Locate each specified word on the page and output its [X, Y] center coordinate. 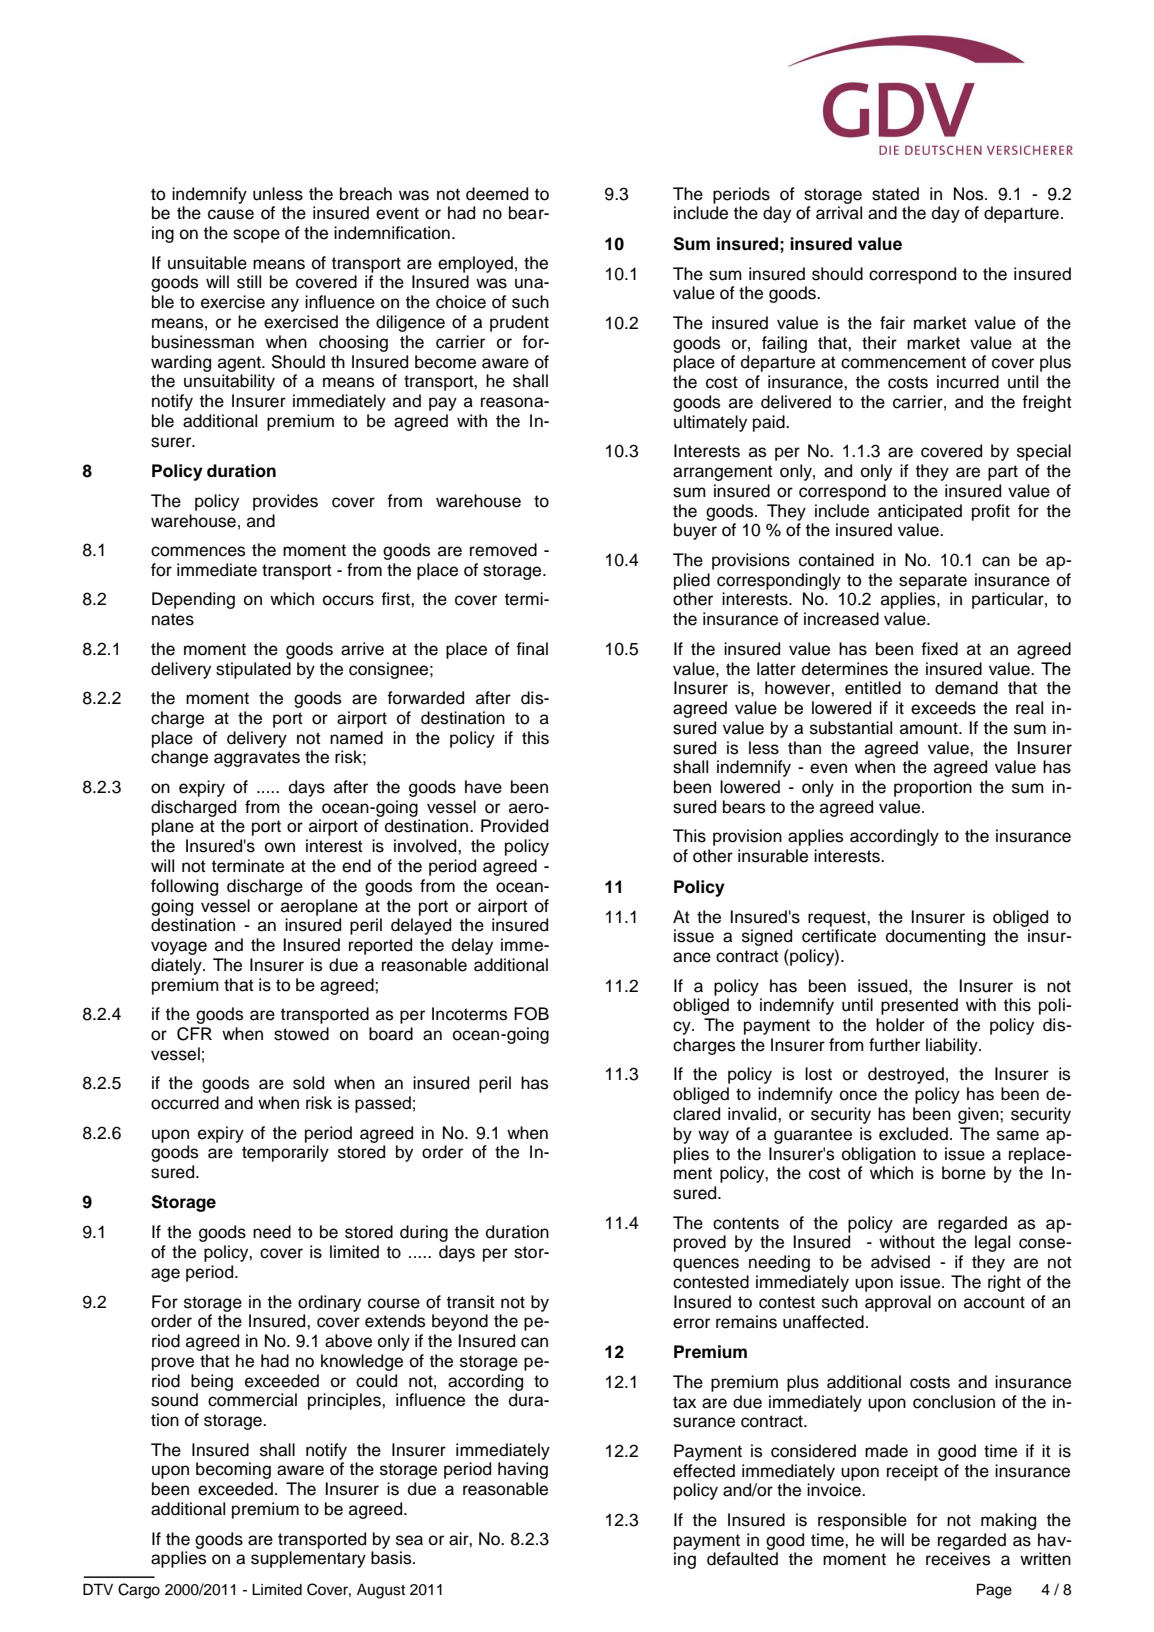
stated [895, 194]
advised [900, 1262]
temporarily [285, 1153]
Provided [514, 826]
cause [231, 214]
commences [198, 551]
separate [933, 582]
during [424, 1233]
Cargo [139, 1591]
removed [503, 550]
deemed [497, 194]
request [838, 919]
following [184, 887]
